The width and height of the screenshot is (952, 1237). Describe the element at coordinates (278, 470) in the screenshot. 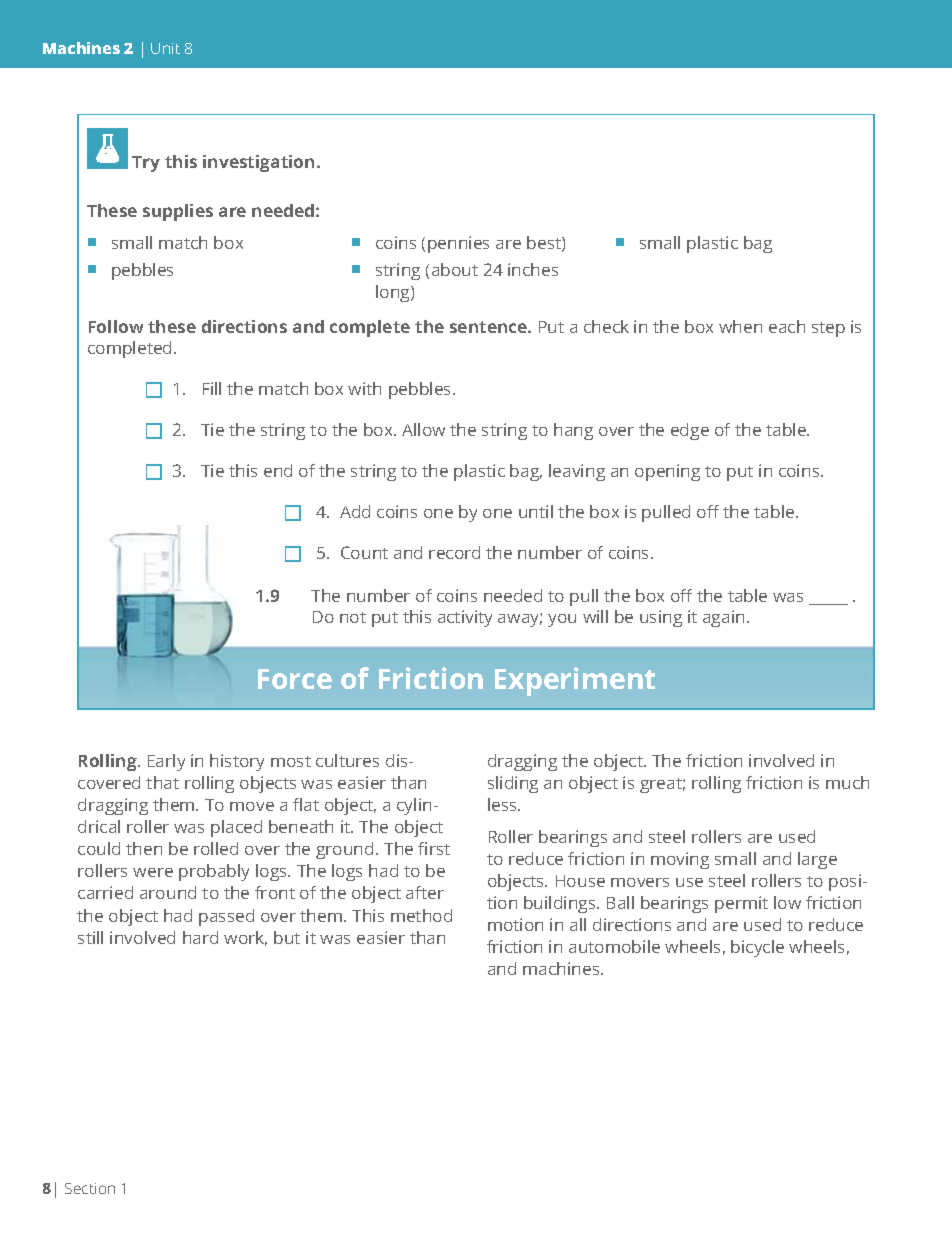

I see `end` at that location.
